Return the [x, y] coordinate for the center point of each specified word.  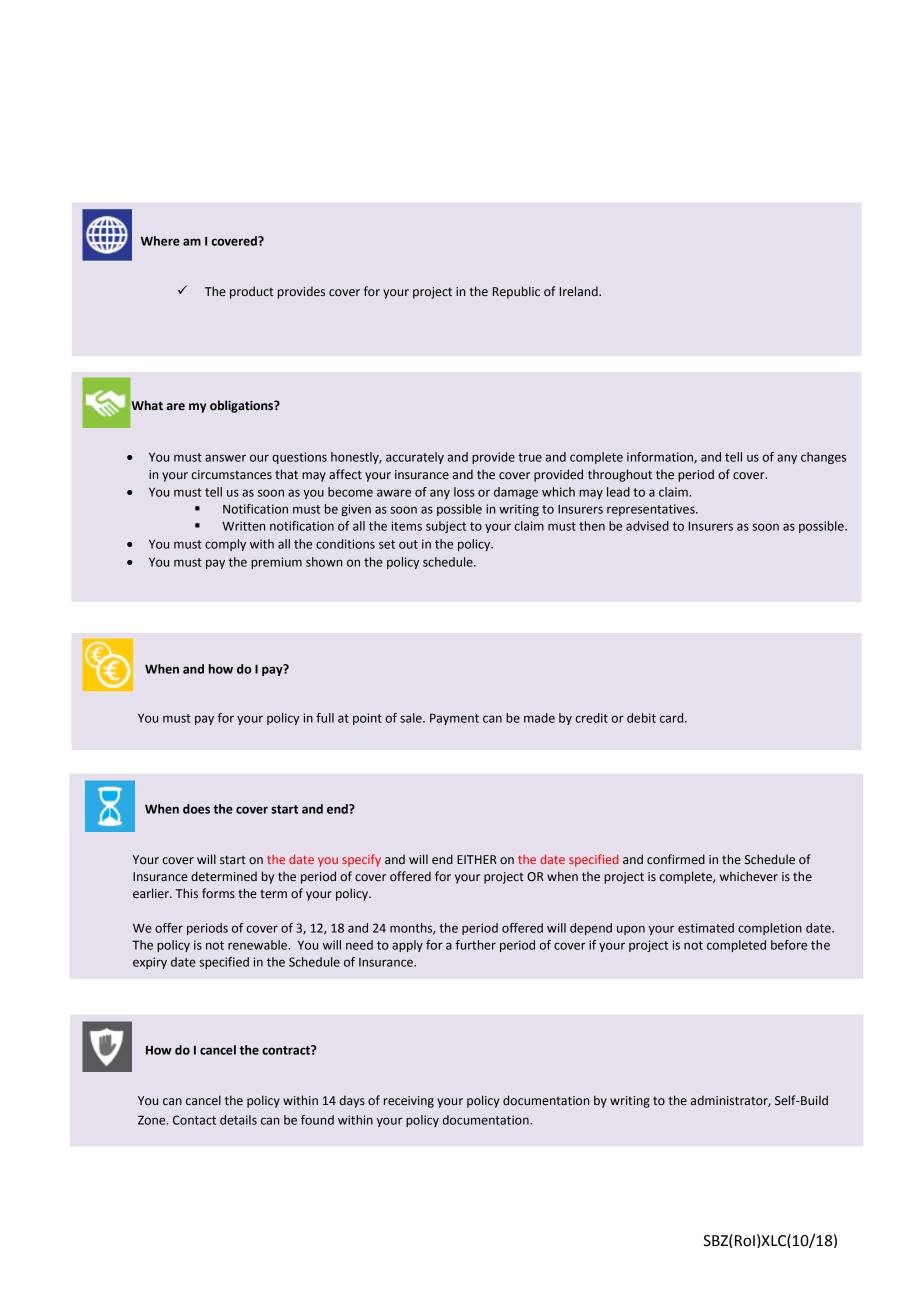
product [251, 292]
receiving [409, 1102]
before [789, 945]
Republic [516, 292]
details [238, 1120]
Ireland [580, 291]
